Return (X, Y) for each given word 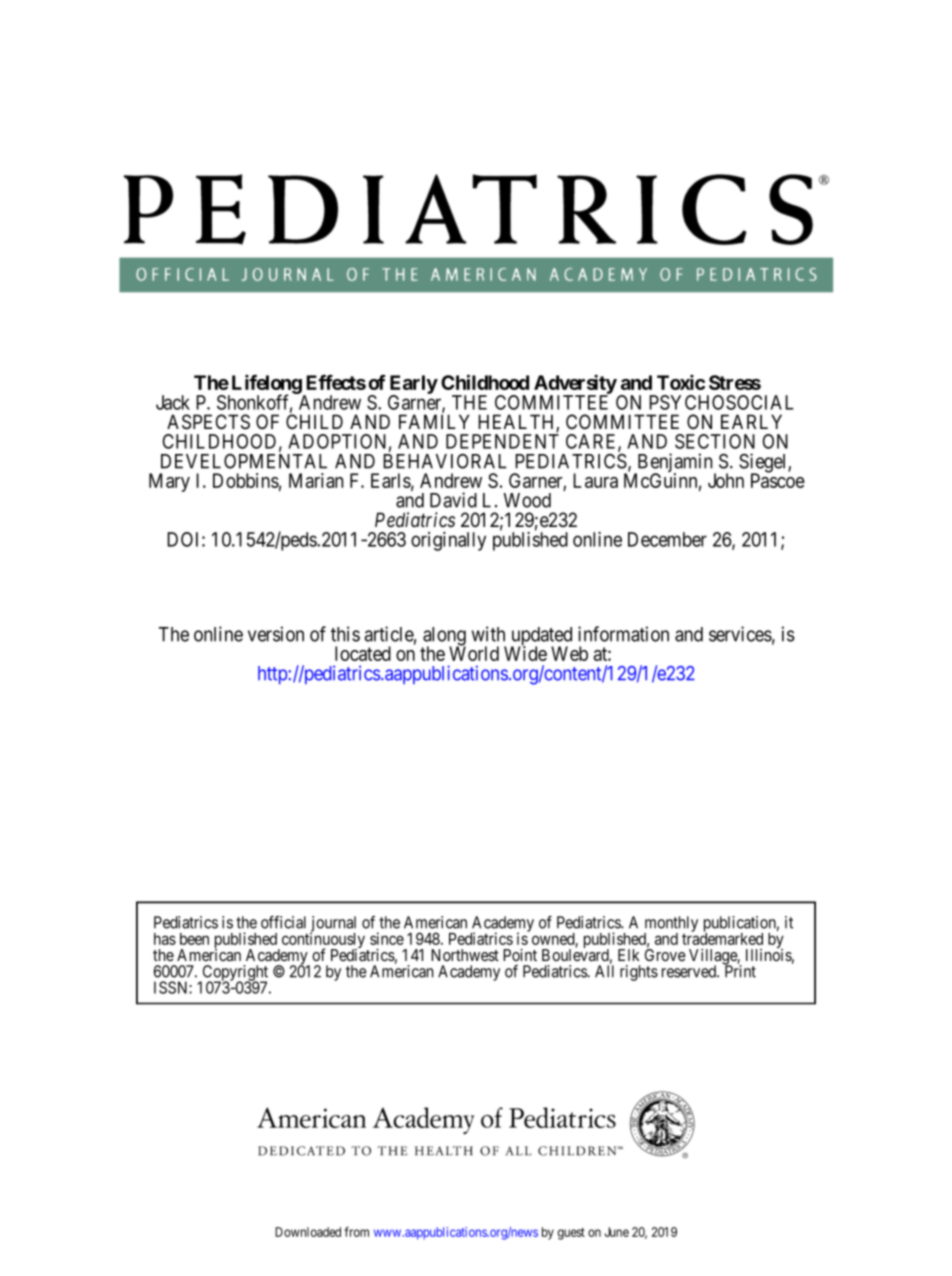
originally (448, 541)
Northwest (465, 955)
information (623, 634)
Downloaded (308, 1232)
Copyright (234, 974)
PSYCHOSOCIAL (721, 402)
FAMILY (434, 421)
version (276, 634)
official (283, 922)
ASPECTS (208, 422)
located (363, 653)
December (667, 539)
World (474, 653)
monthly (671, 925)
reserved (690, 971)
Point (520, 954)
